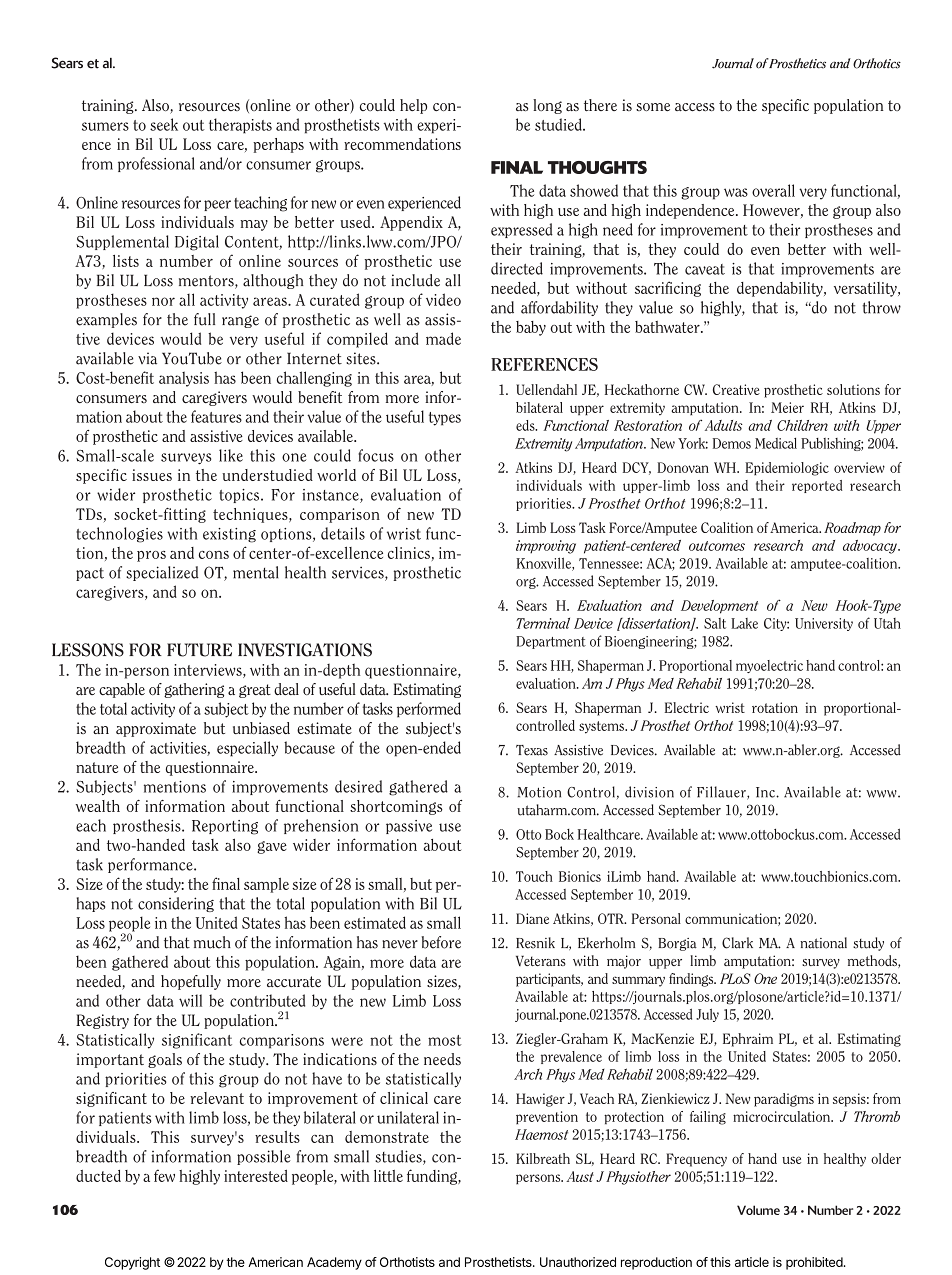 The width and height of the page is (952, 1275). What do you see at coordinates (164, 124) in the page?
I see `seek` at bounding box center [164, 124].
